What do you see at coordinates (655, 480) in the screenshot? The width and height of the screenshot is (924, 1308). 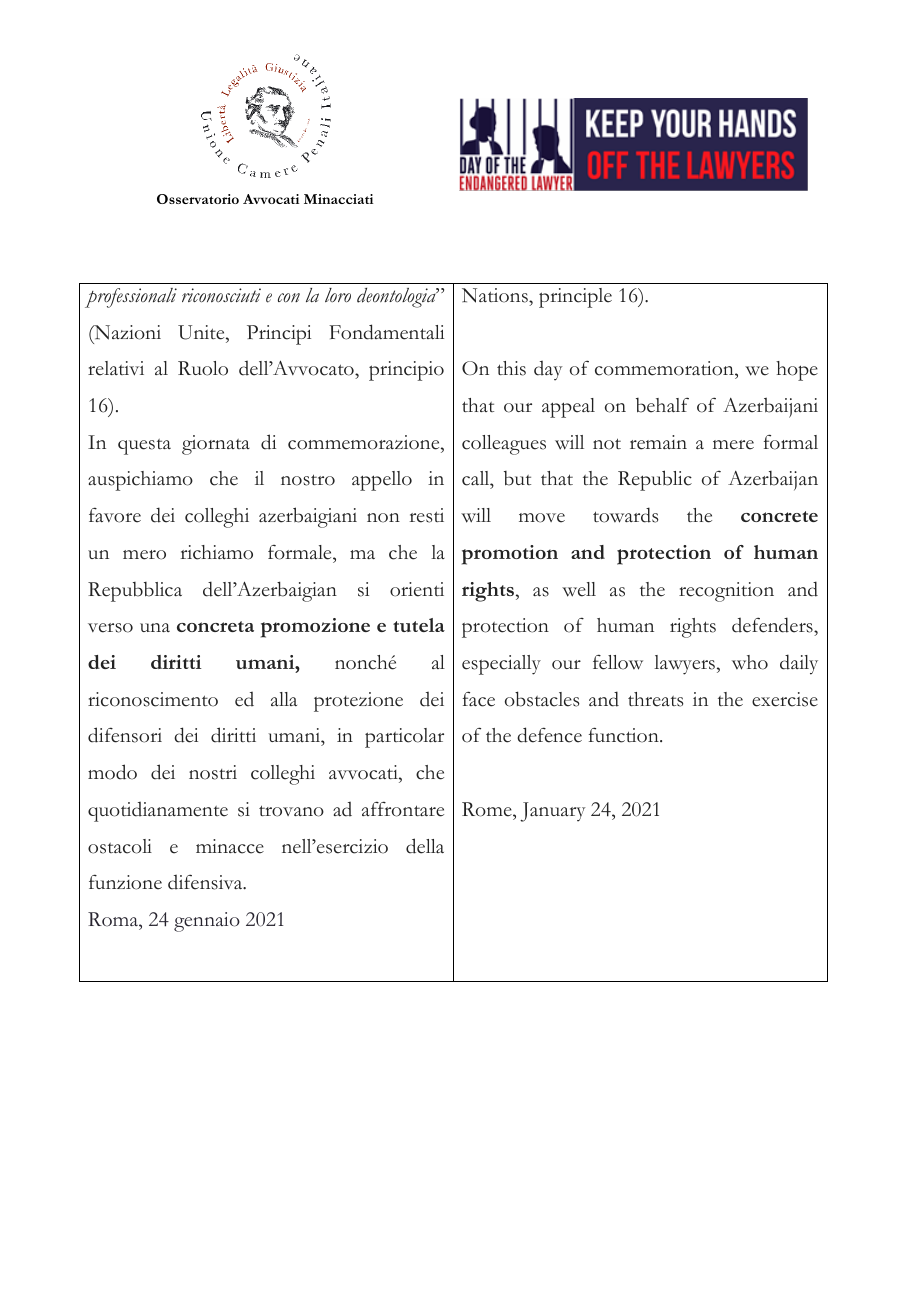 I see `Republic` at bounding box center [655, 480].
